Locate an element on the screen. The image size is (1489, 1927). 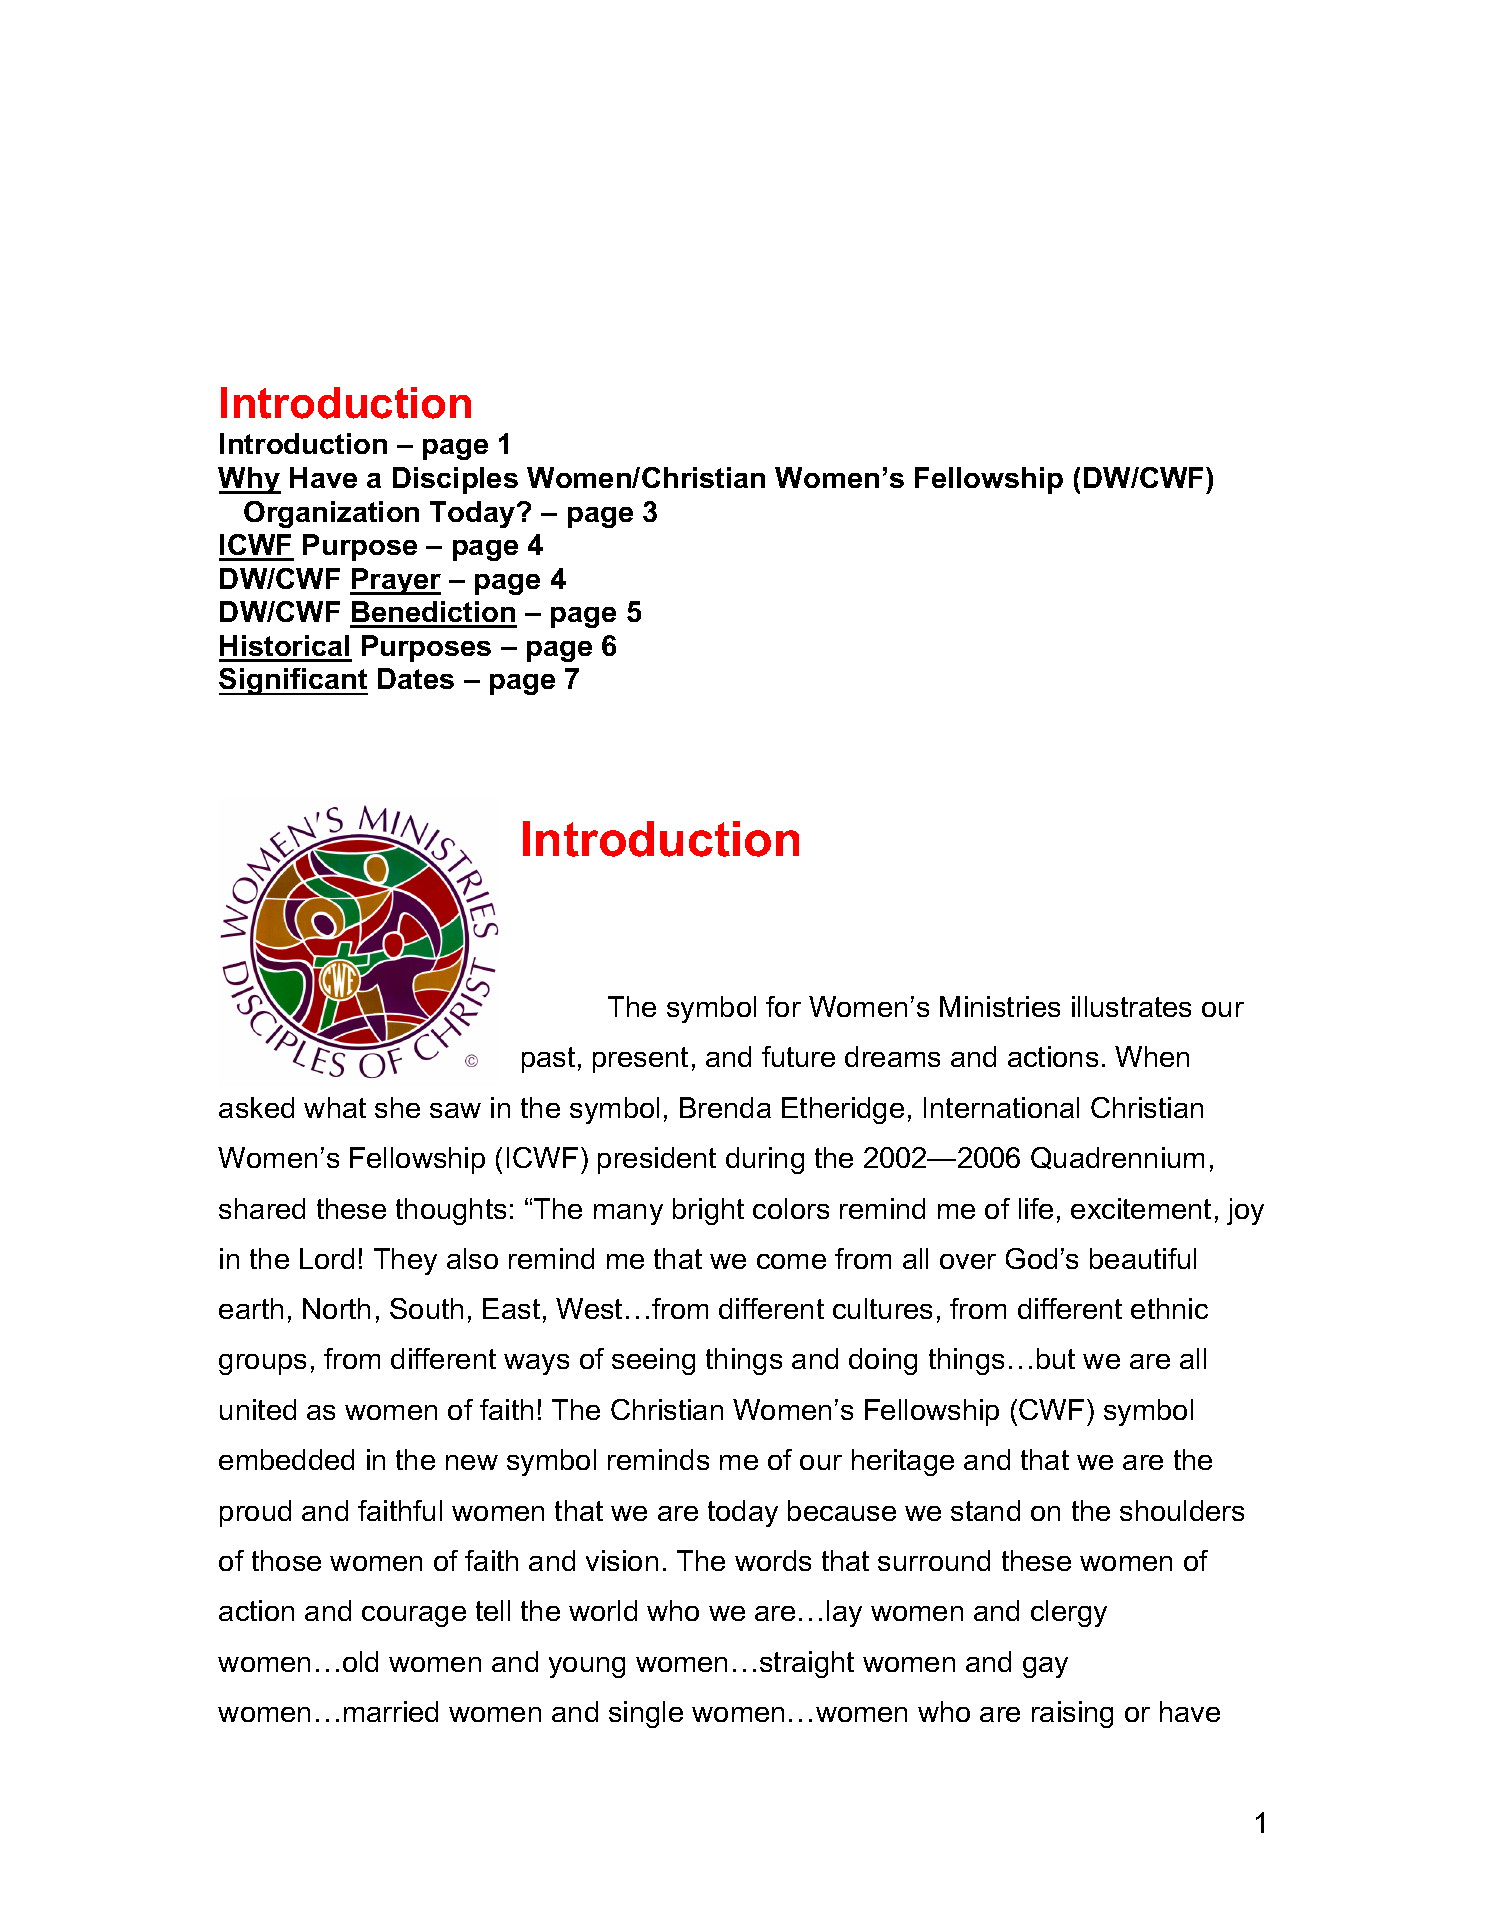
ethnic is located at coordinates (1169, 1308).
